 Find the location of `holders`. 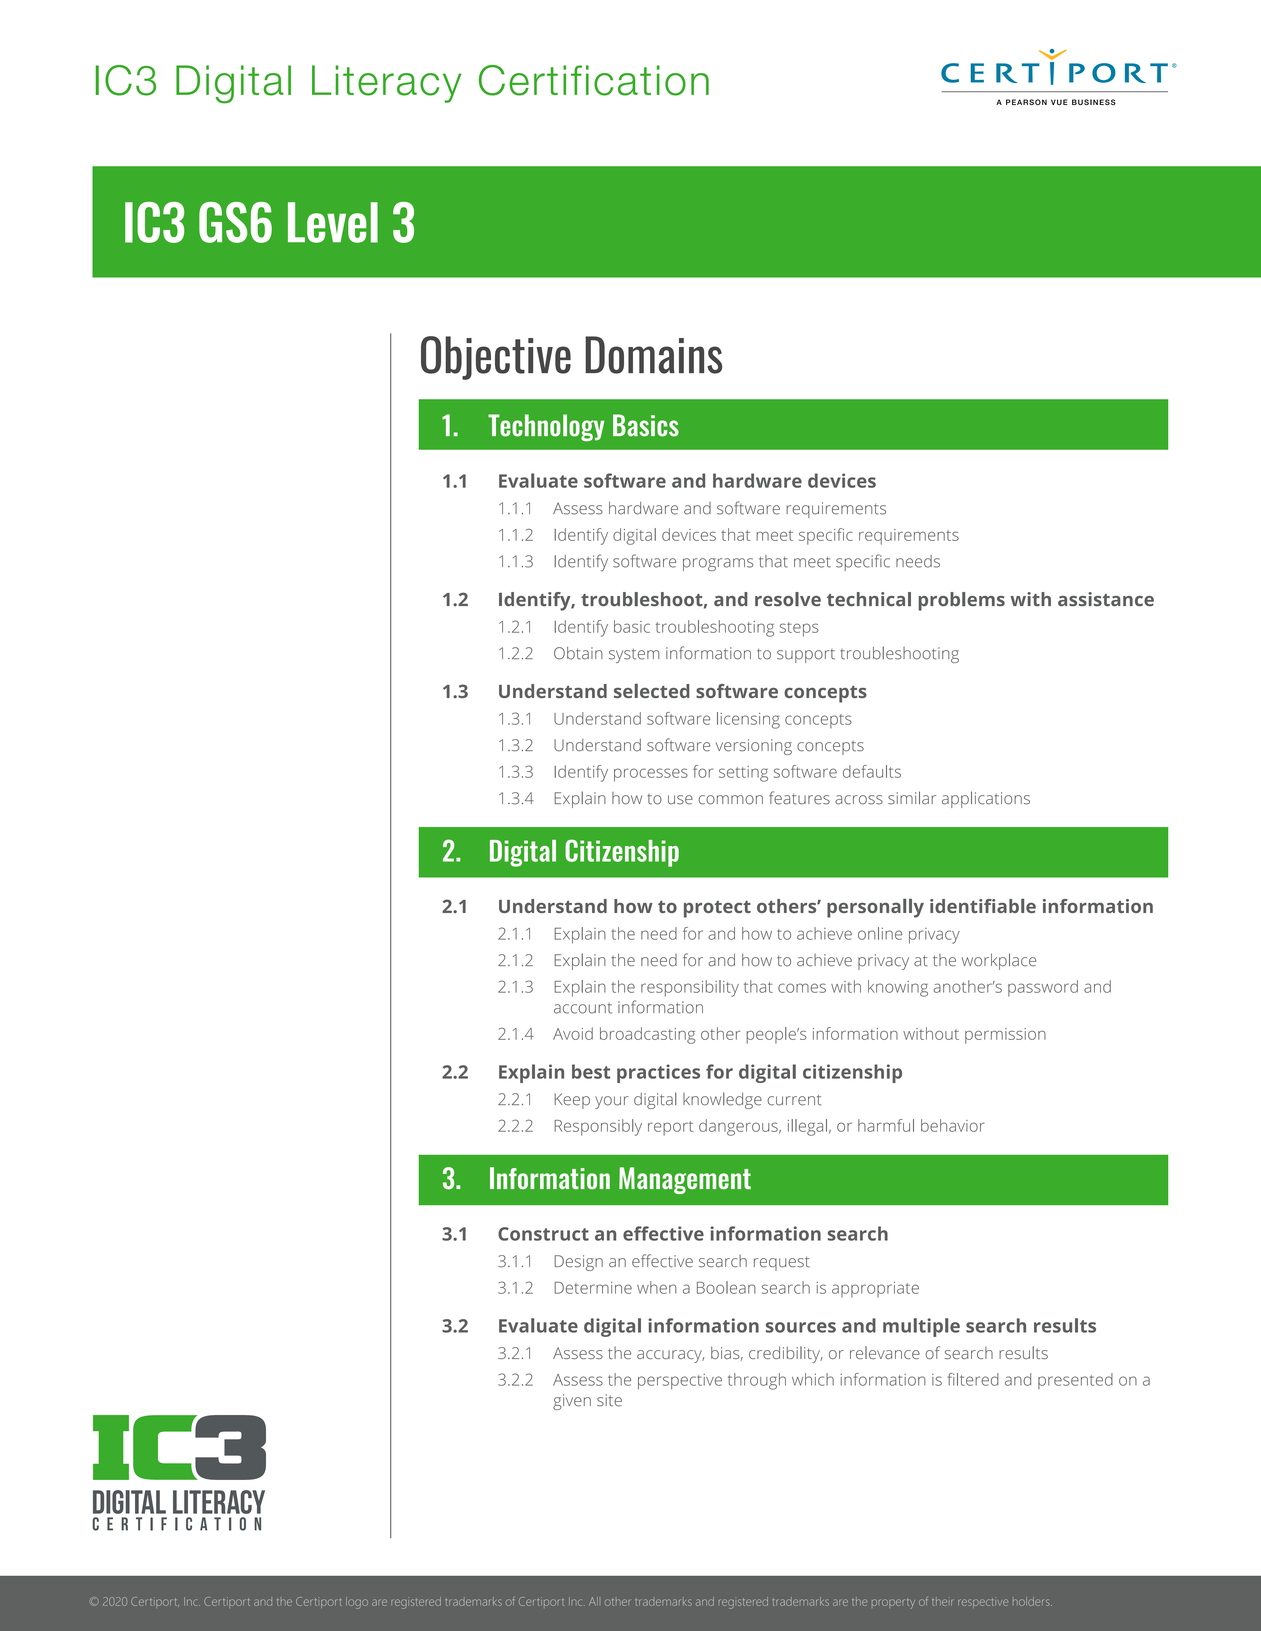

holders is located at coordinates (1032, 1601).
